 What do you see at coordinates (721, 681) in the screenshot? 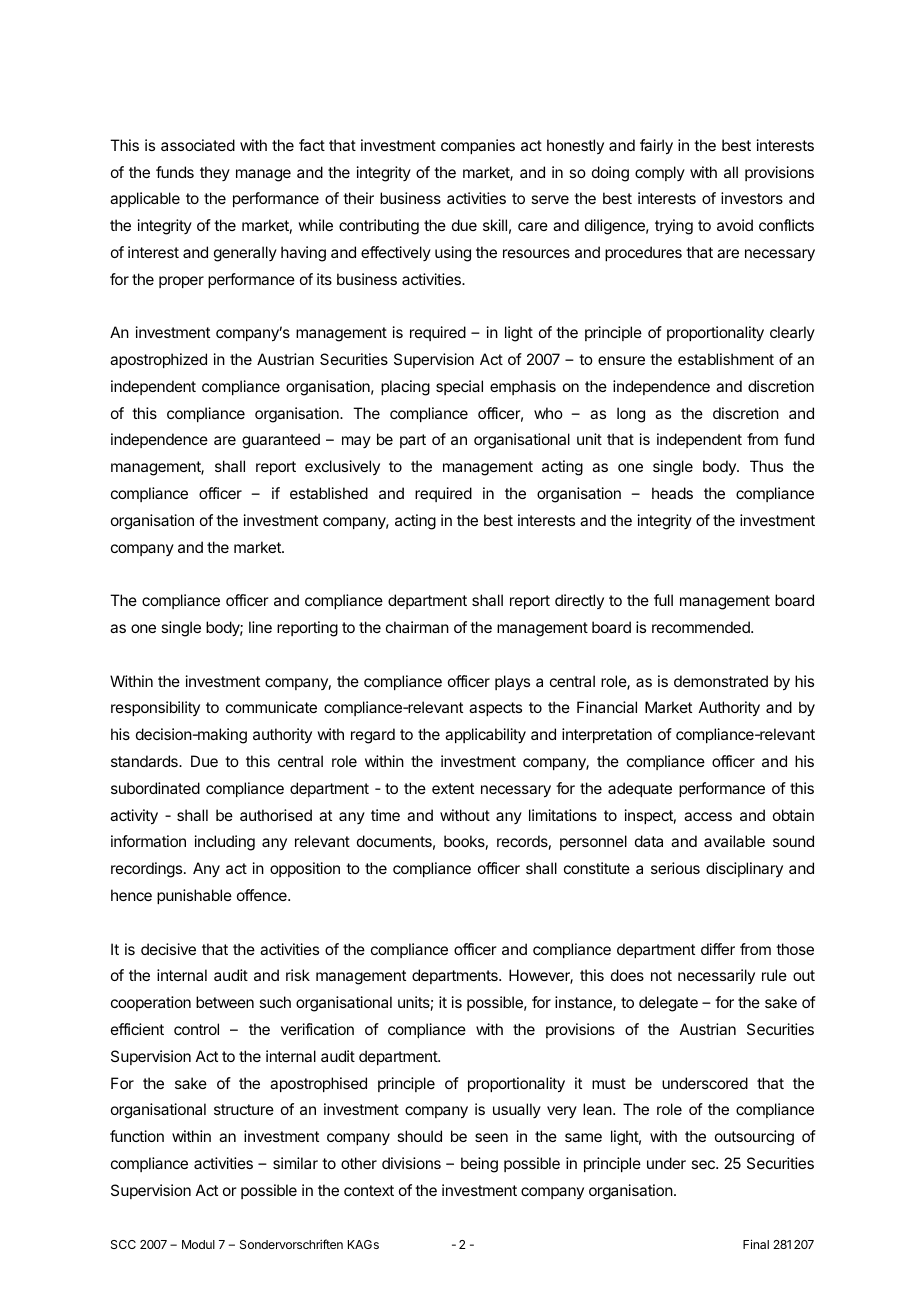
I see `demonstrated` at bounding box center [721, 681].
